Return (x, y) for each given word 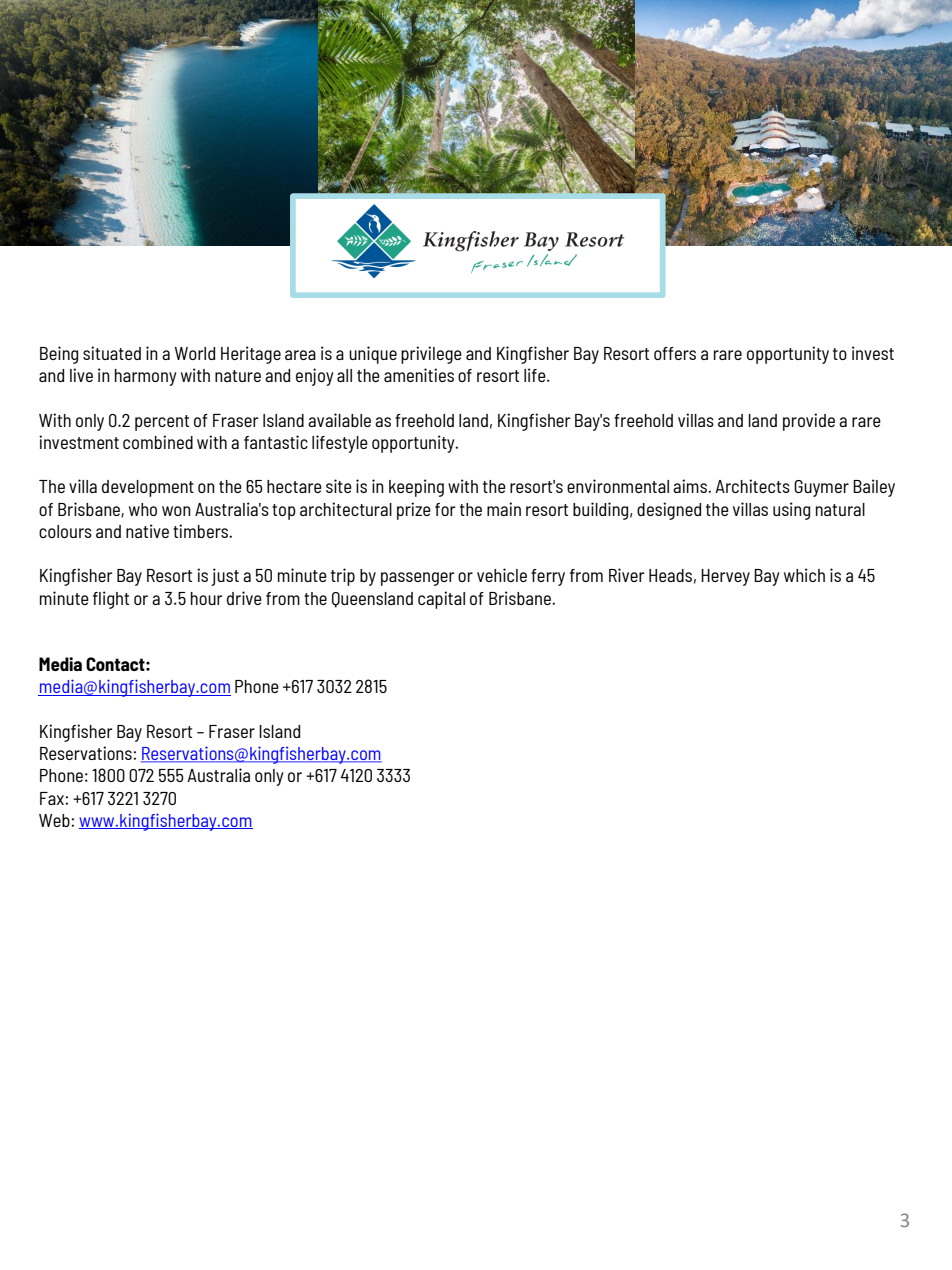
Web (55, 820)
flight (111, 600)
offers (675, 353)
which (804, 575)
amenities (419, 375)
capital (441, 600)
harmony (146, 377)
